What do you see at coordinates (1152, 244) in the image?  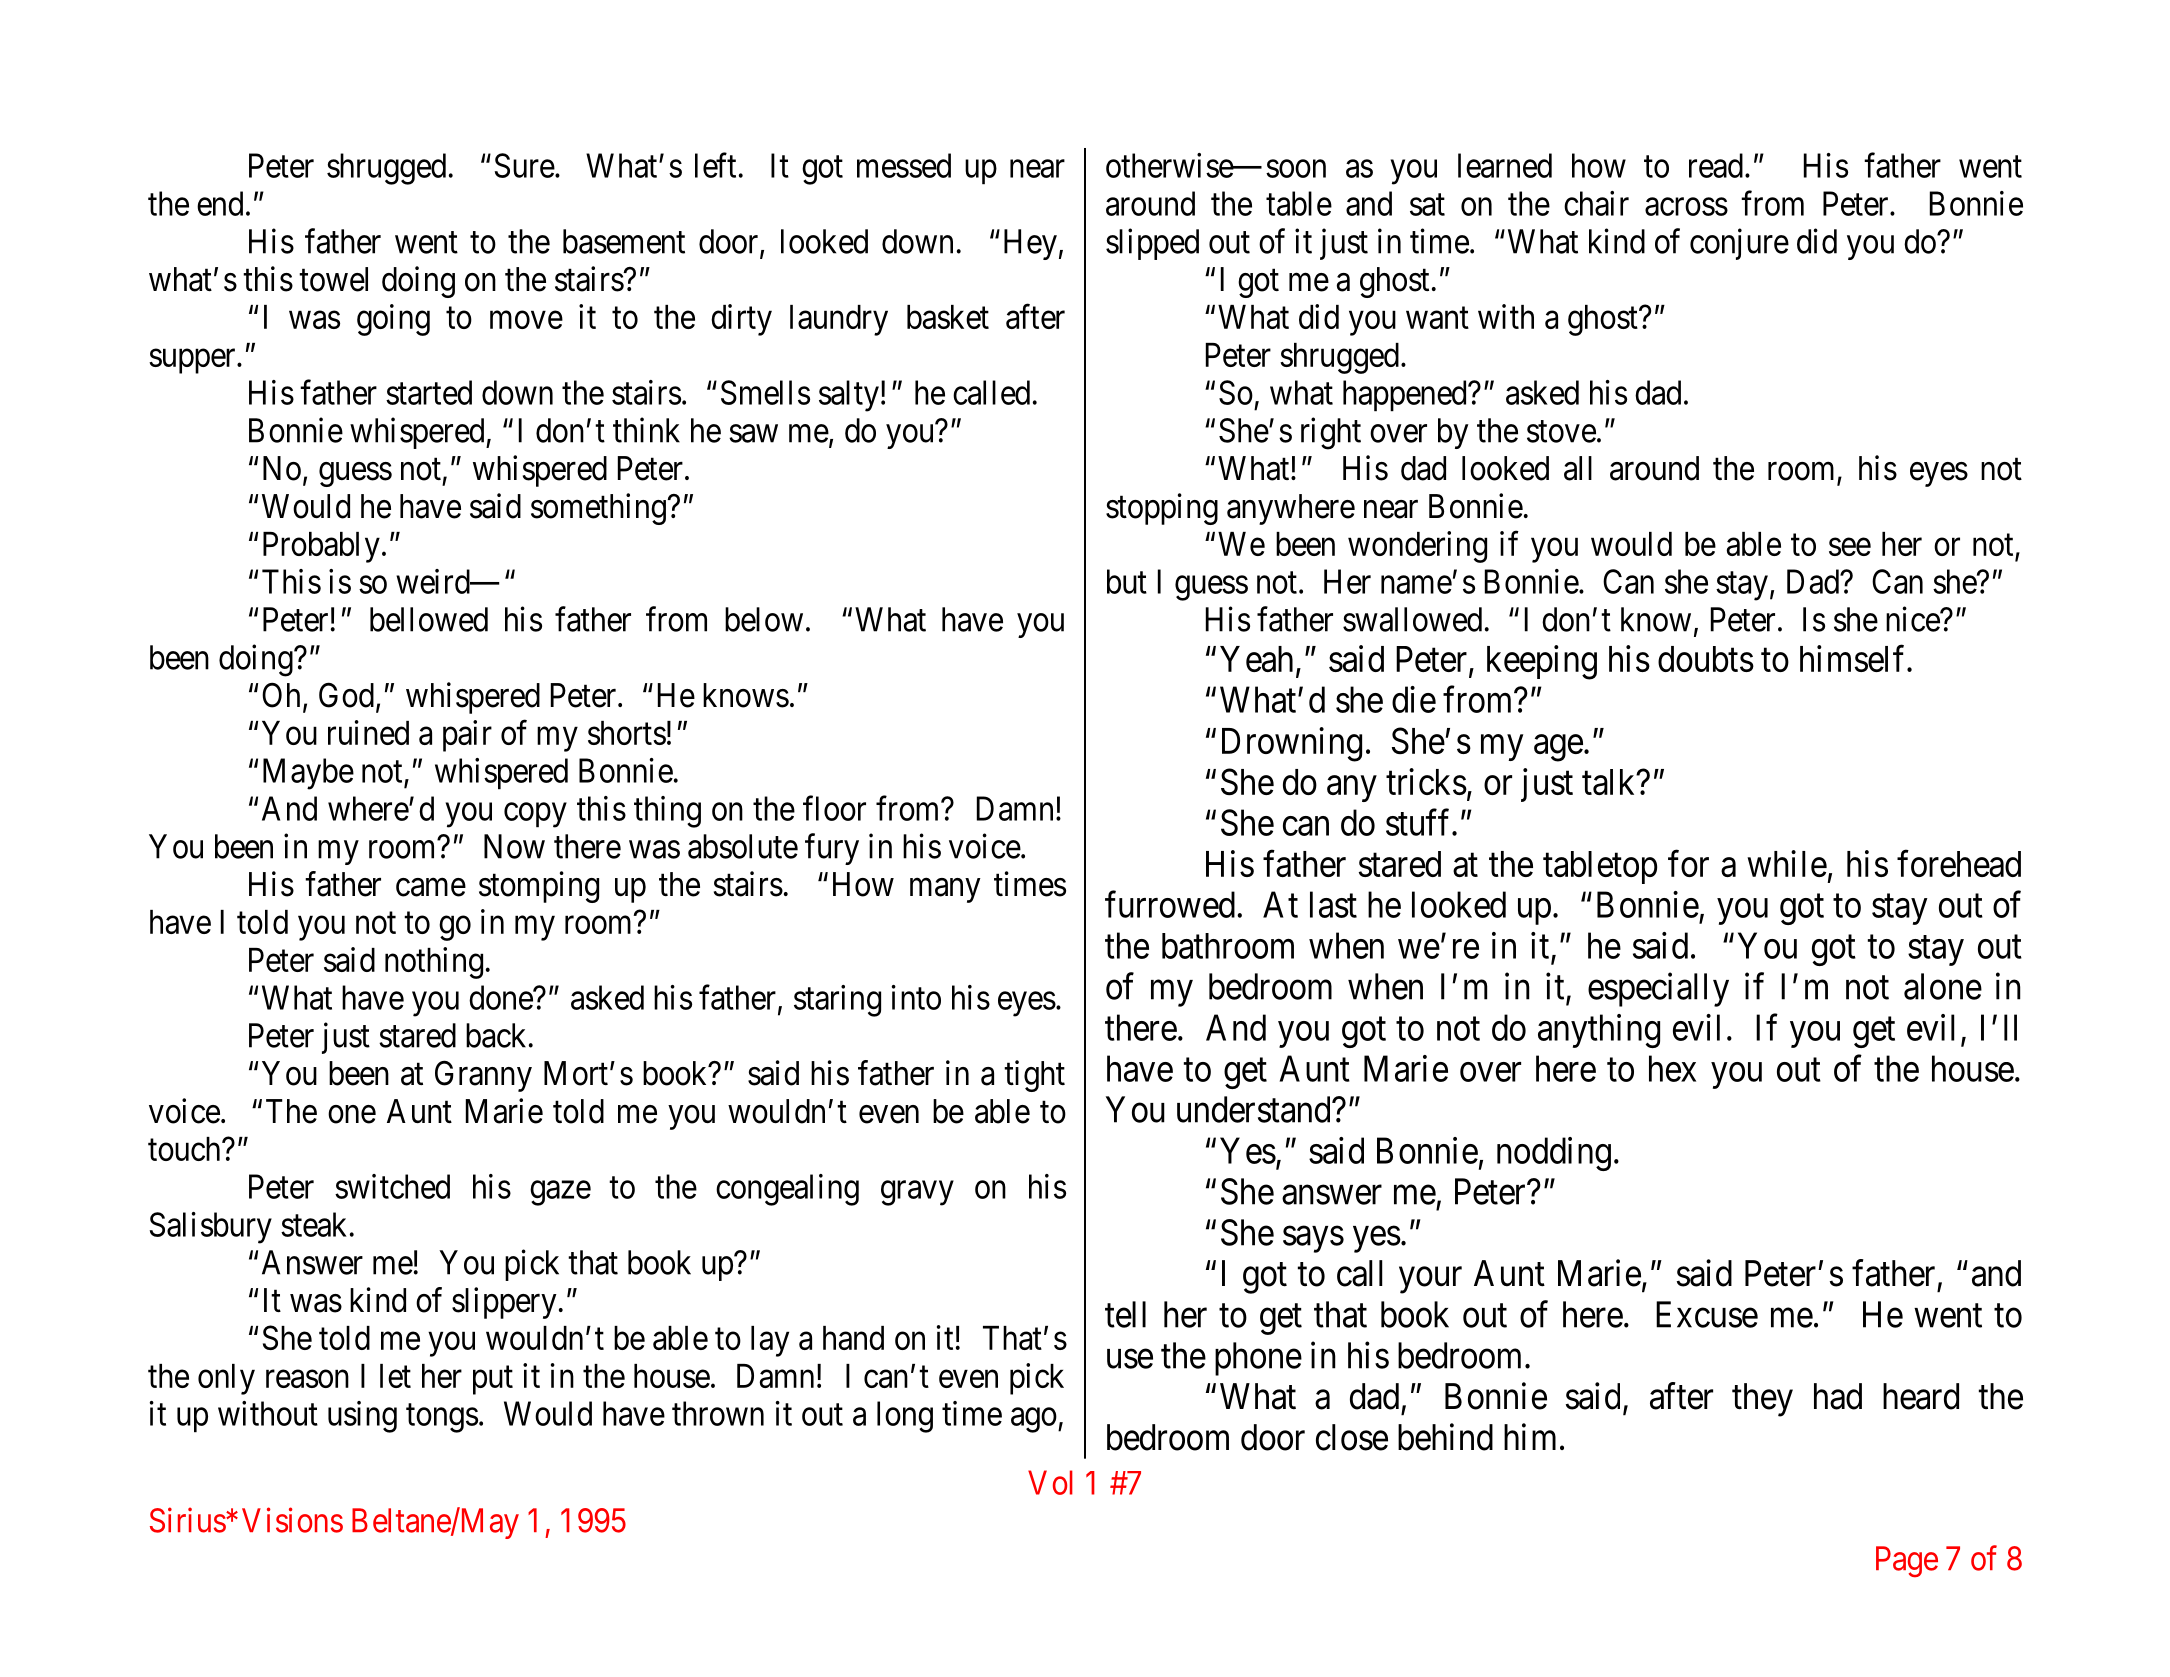 I see `slipped` at bounding box center [1152, 244].
